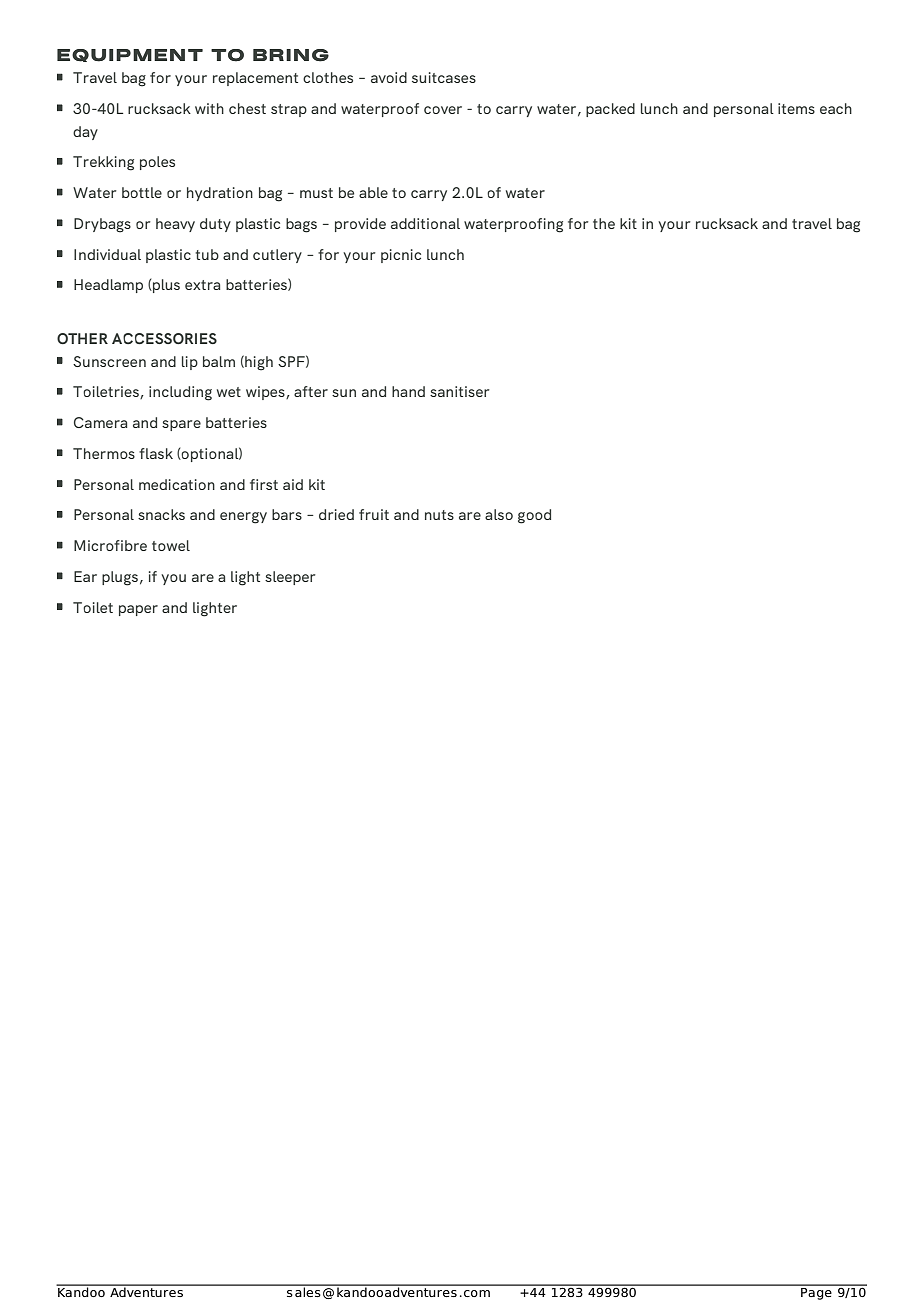 Image resolution: width=924 pixels, height=1308 pixels. I want to click on nuts, so click(439, 515).
